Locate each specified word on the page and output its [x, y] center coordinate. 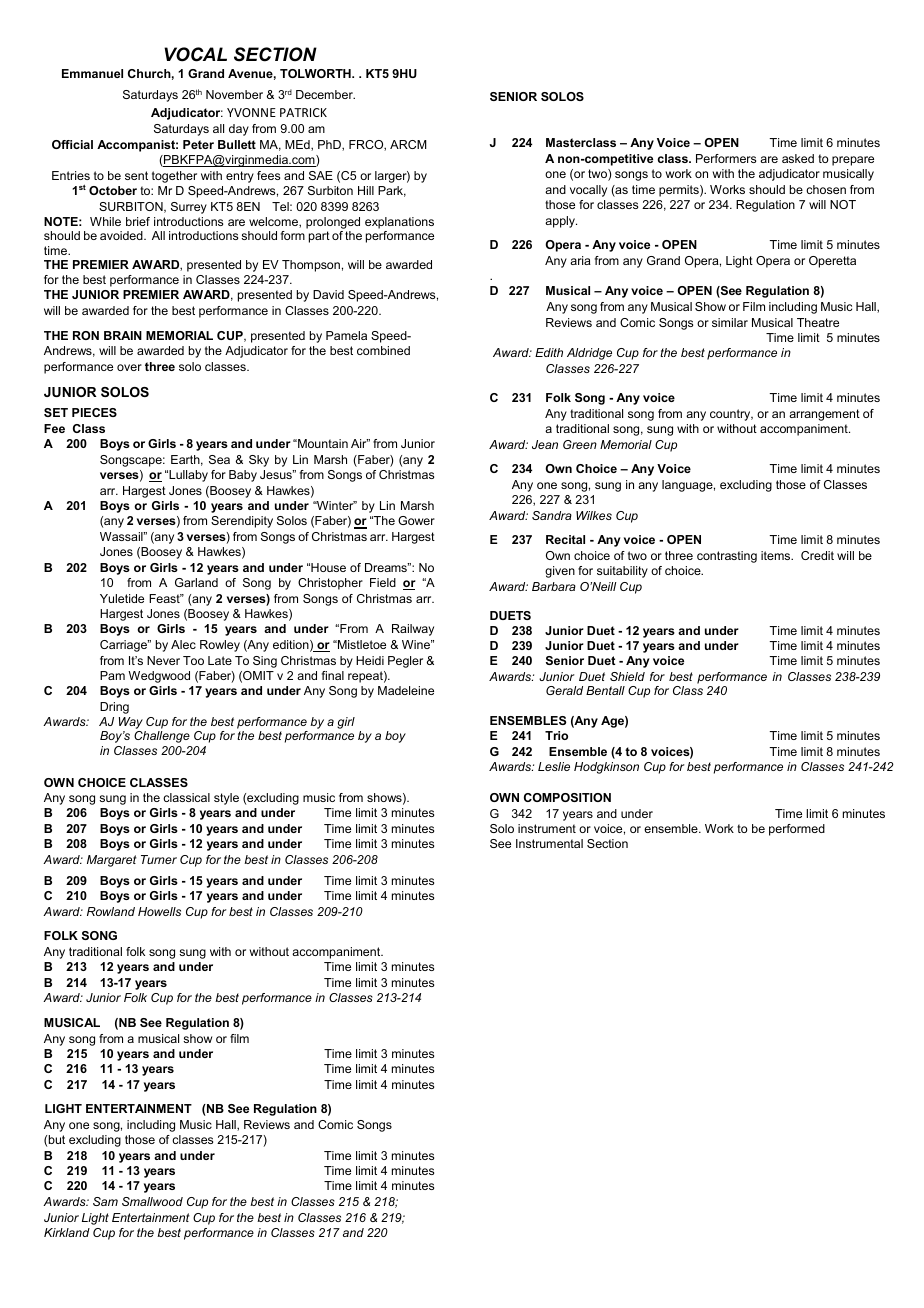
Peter [198, 144]
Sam [105, 1201]
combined [383, 350]
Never [163, 660]
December [325, 94]
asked [798, 158]
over [129, 367]
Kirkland [67, 1232]
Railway [413, 630]
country [731, 415]
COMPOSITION [567, 797]
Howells [159, 911]
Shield [627, 676]
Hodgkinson [606, 768]
